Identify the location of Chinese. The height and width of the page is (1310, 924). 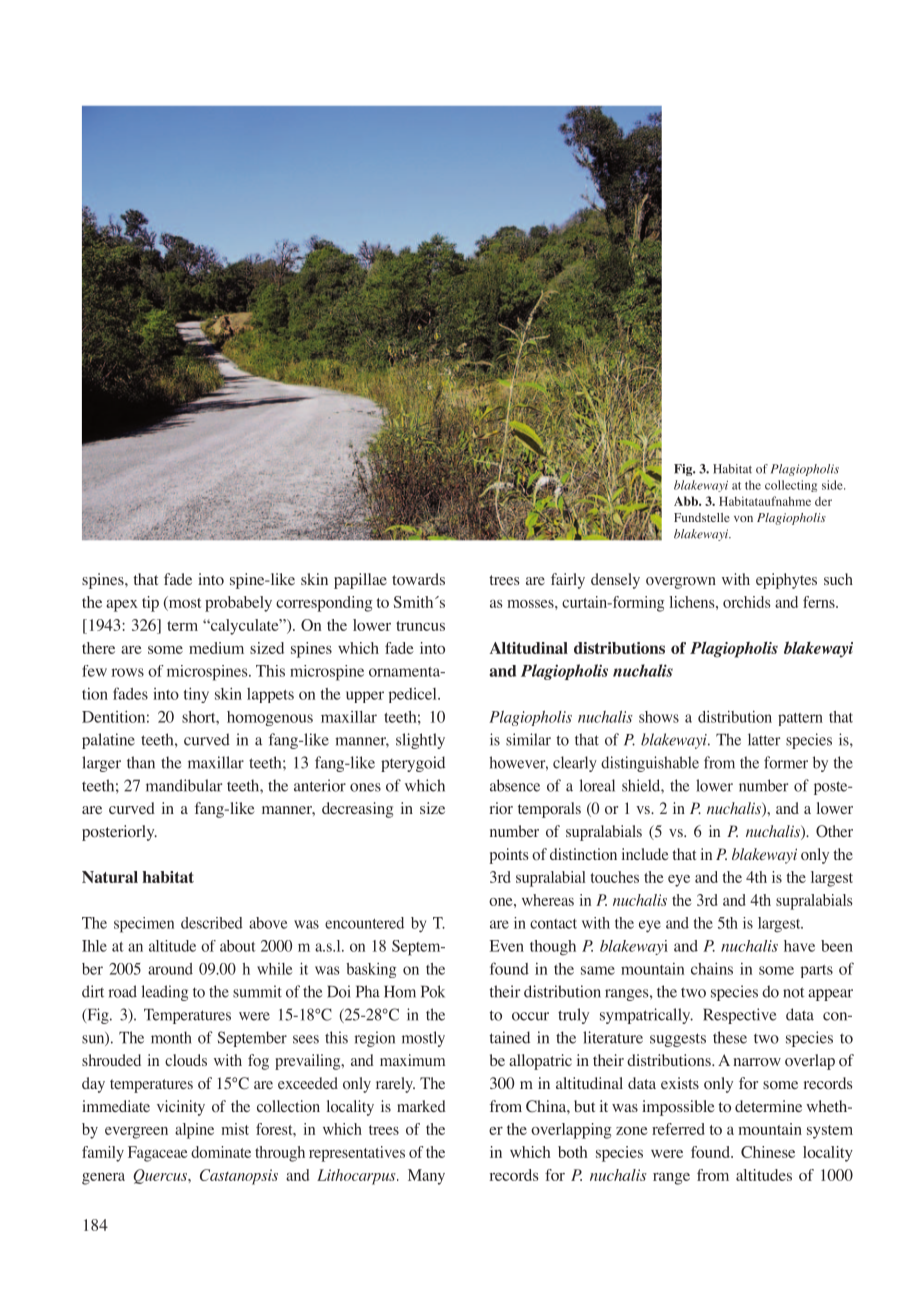
(768, 1152).
